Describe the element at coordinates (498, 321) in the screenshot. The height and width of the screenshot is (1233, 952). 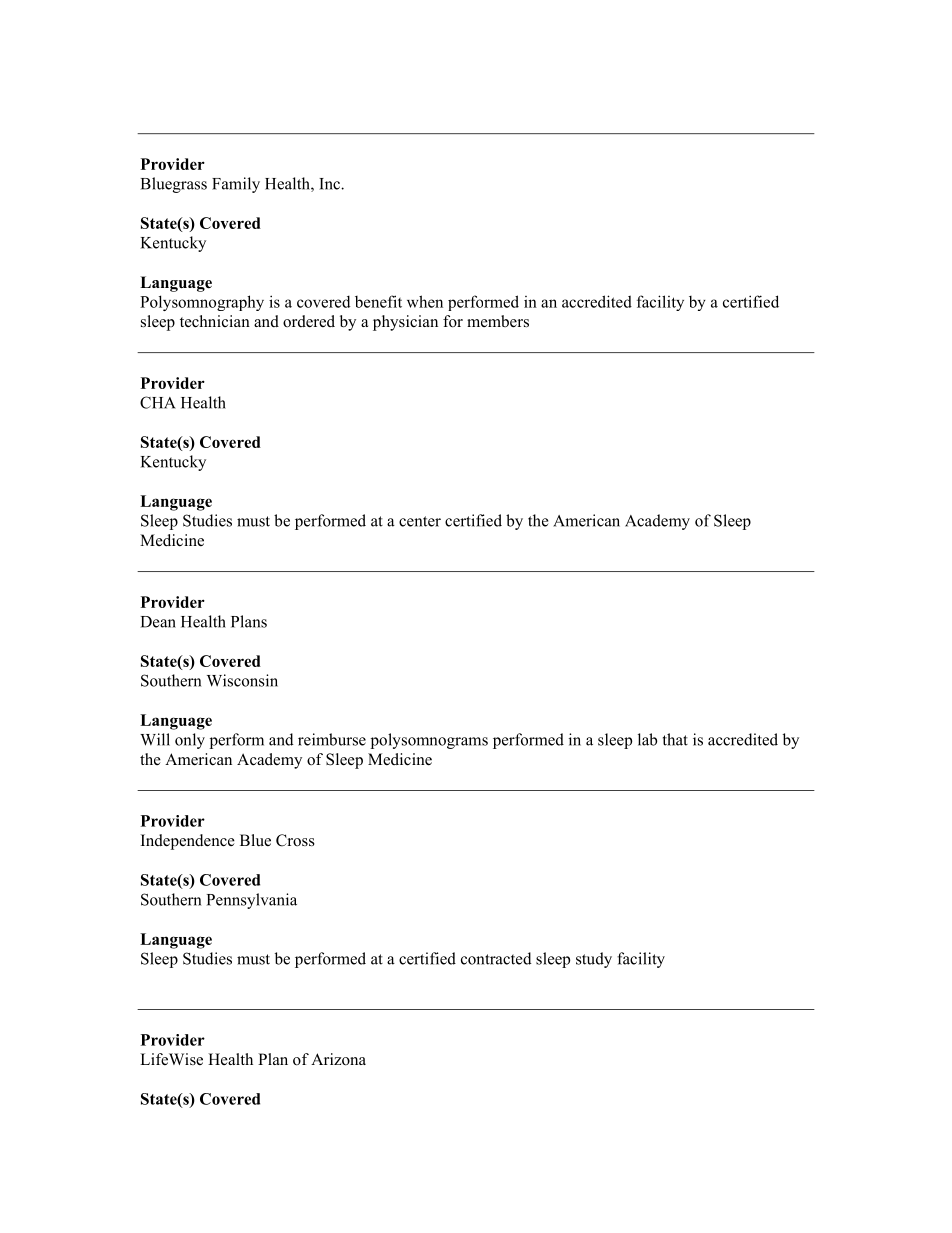
I see `members` at that location.
